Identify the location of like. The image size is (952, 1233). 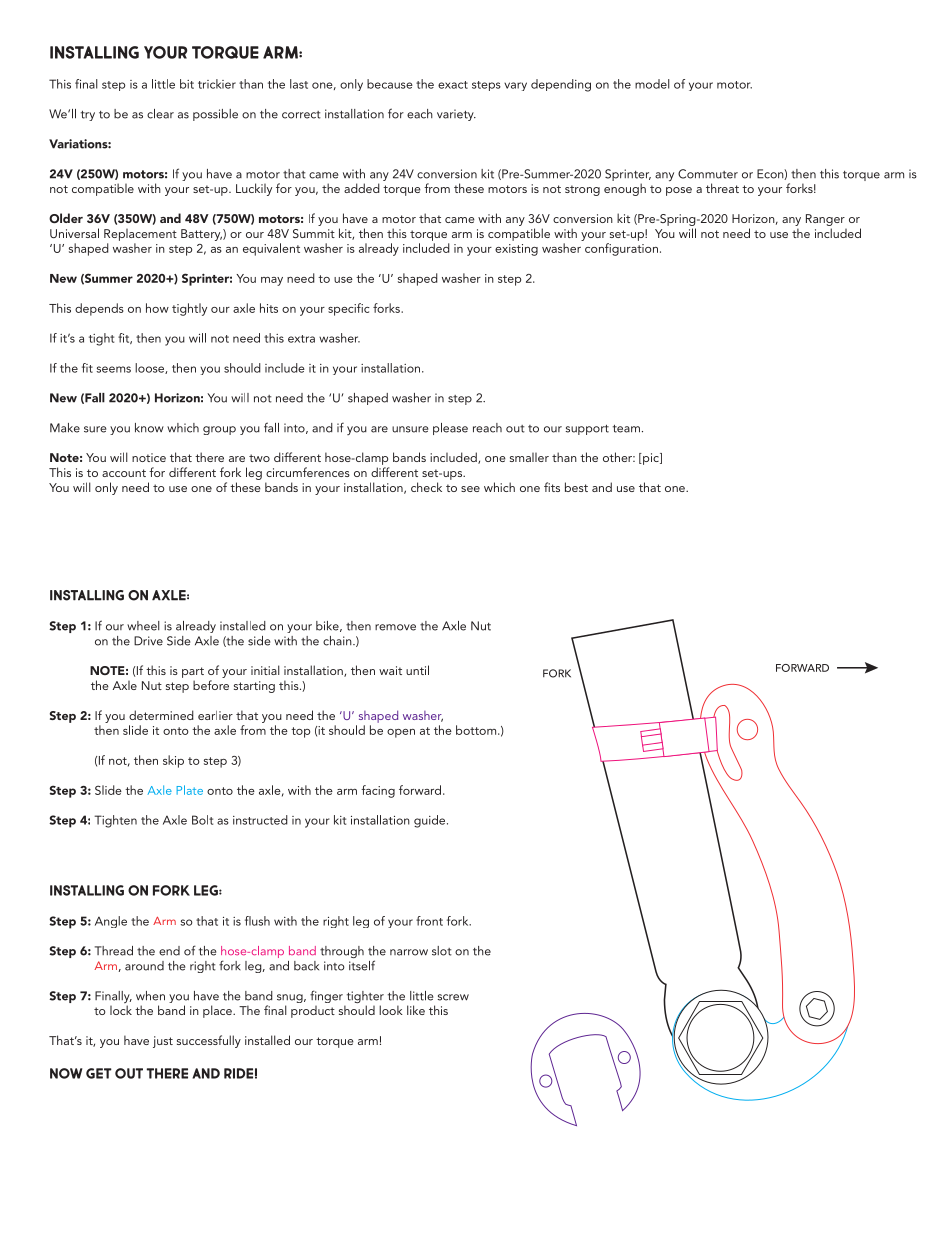
(416, 1010).
